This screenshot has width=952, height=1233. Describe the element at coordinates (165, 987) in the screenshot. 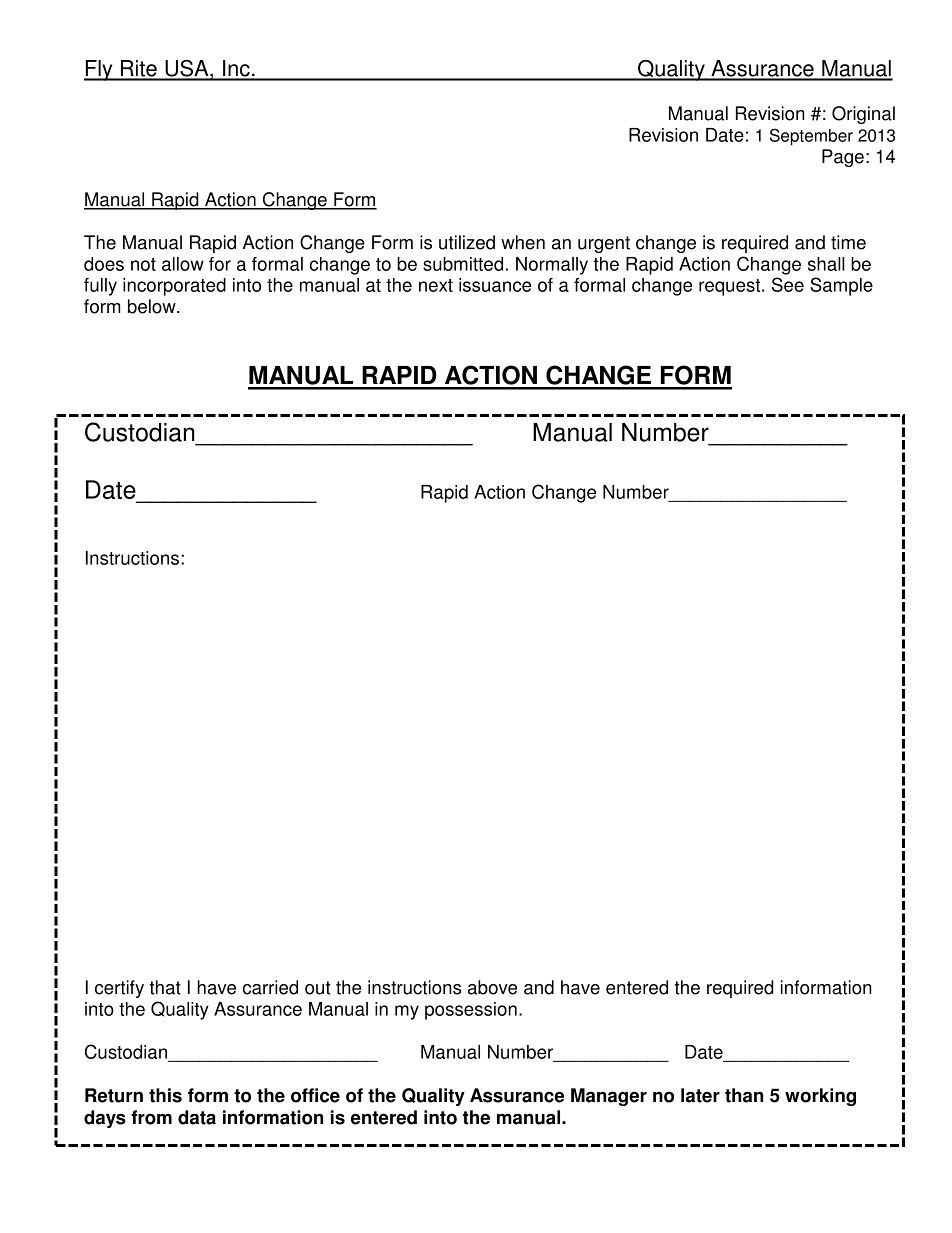

I see `that` at that location.
